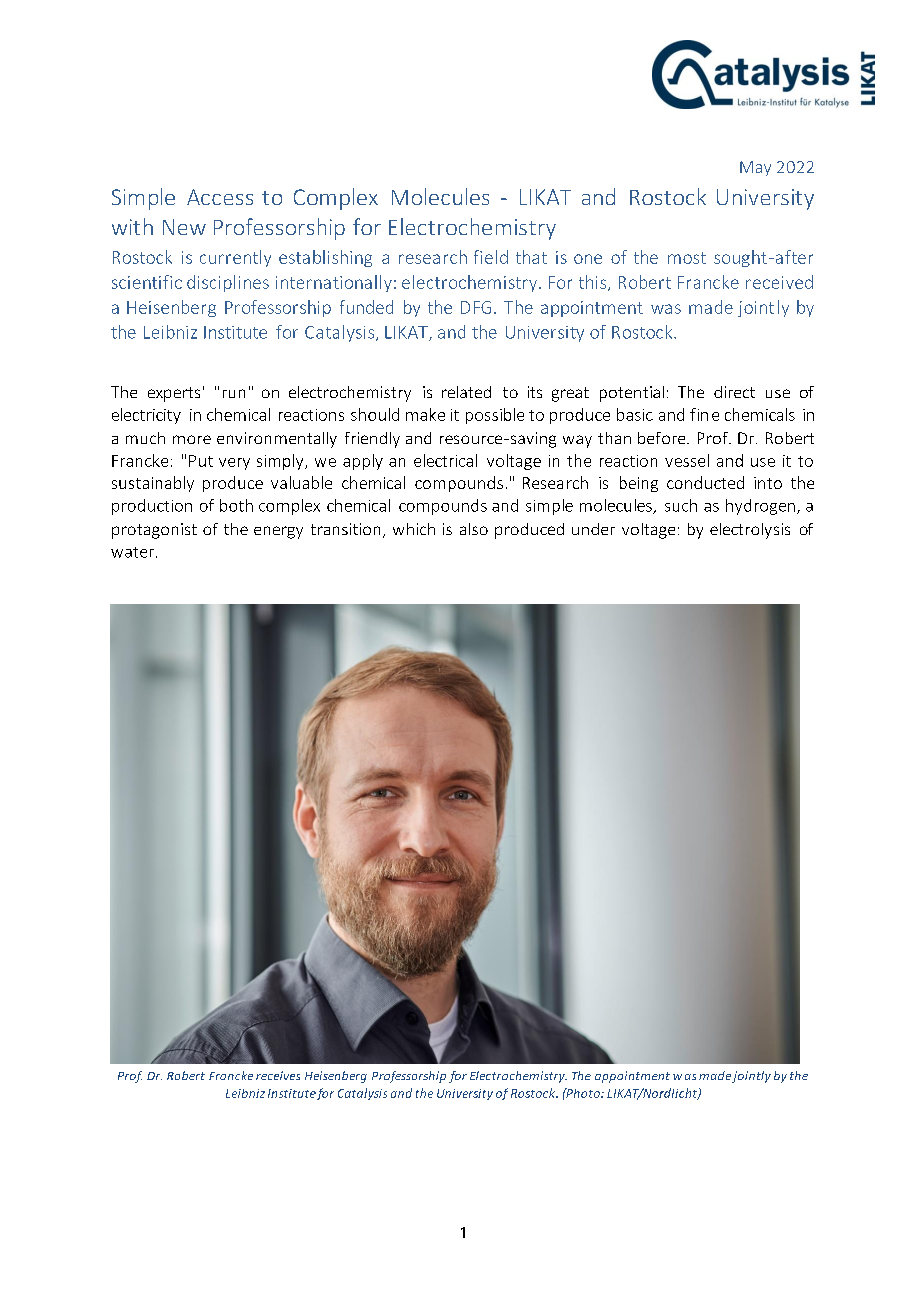 This screenshot has width=924, height=1308. Describe the element at coordinates (220, 197) in the screenshot. I see `Access` at that location.
